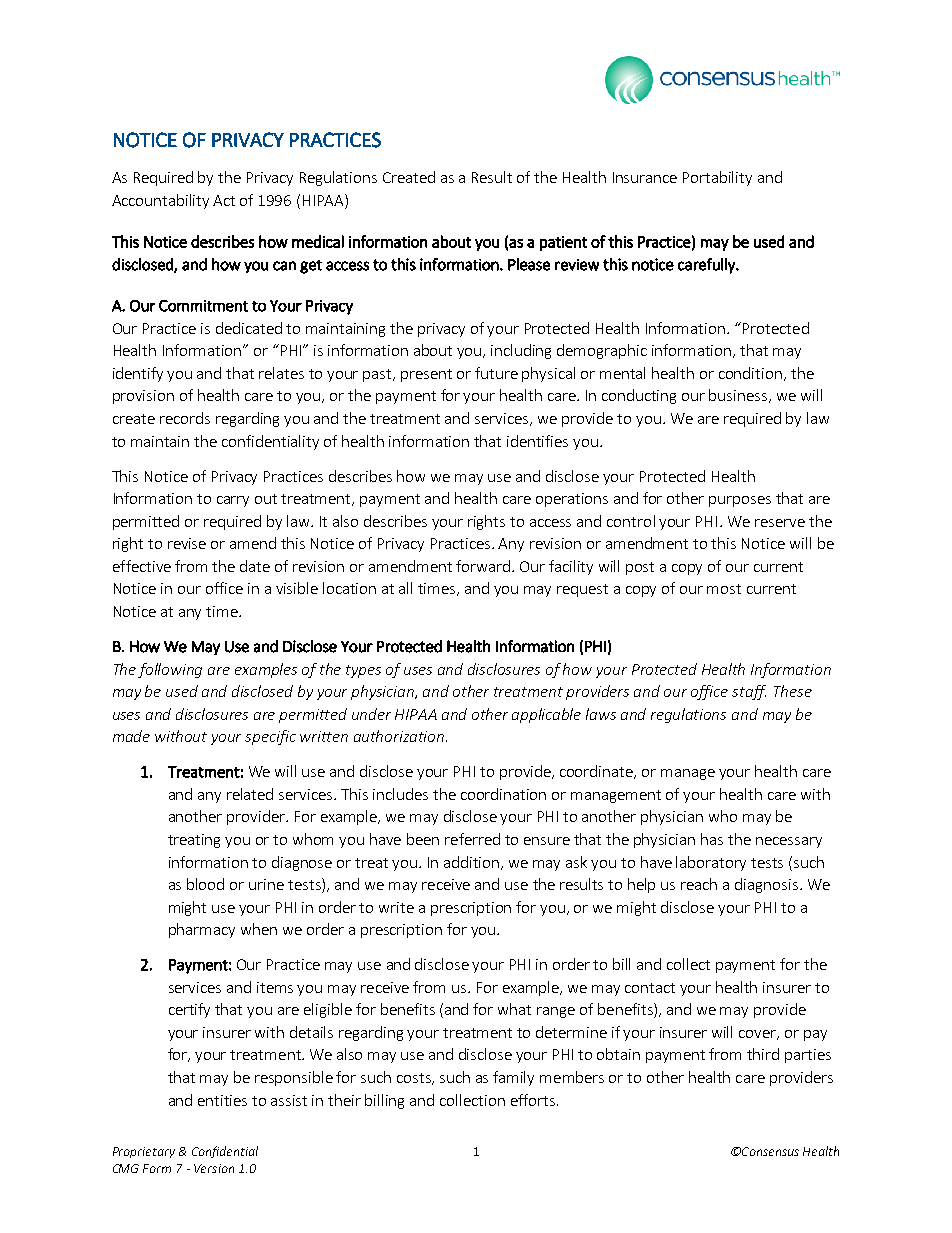 The height and width of the image is (1233, 952). What do you see at coordinates (740, 501) in the image?
I see `purposes` at bounding box center [740, 501].
